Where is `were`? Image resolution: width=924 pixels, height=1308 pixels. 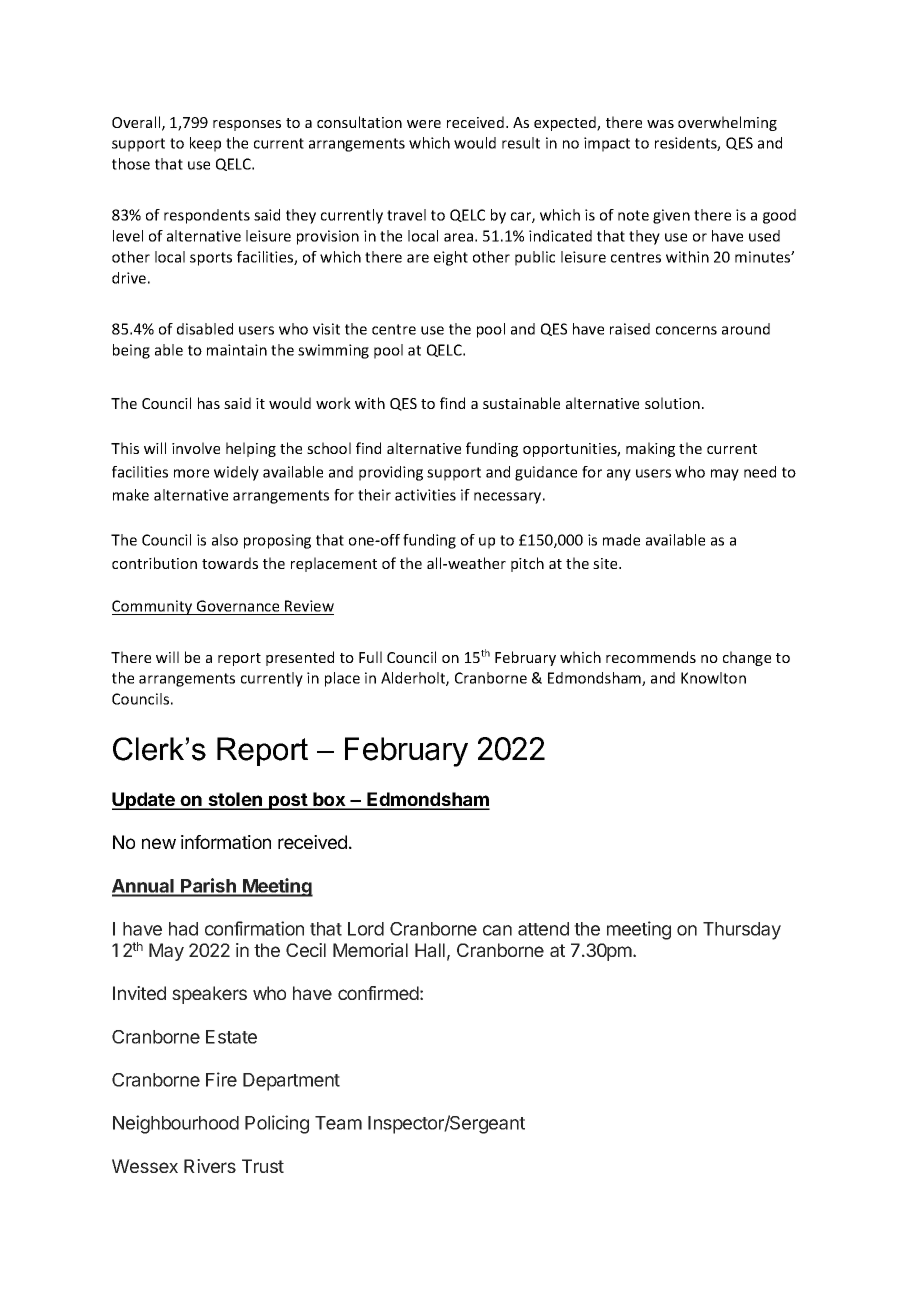 were is located at coordinates (424, 124).
